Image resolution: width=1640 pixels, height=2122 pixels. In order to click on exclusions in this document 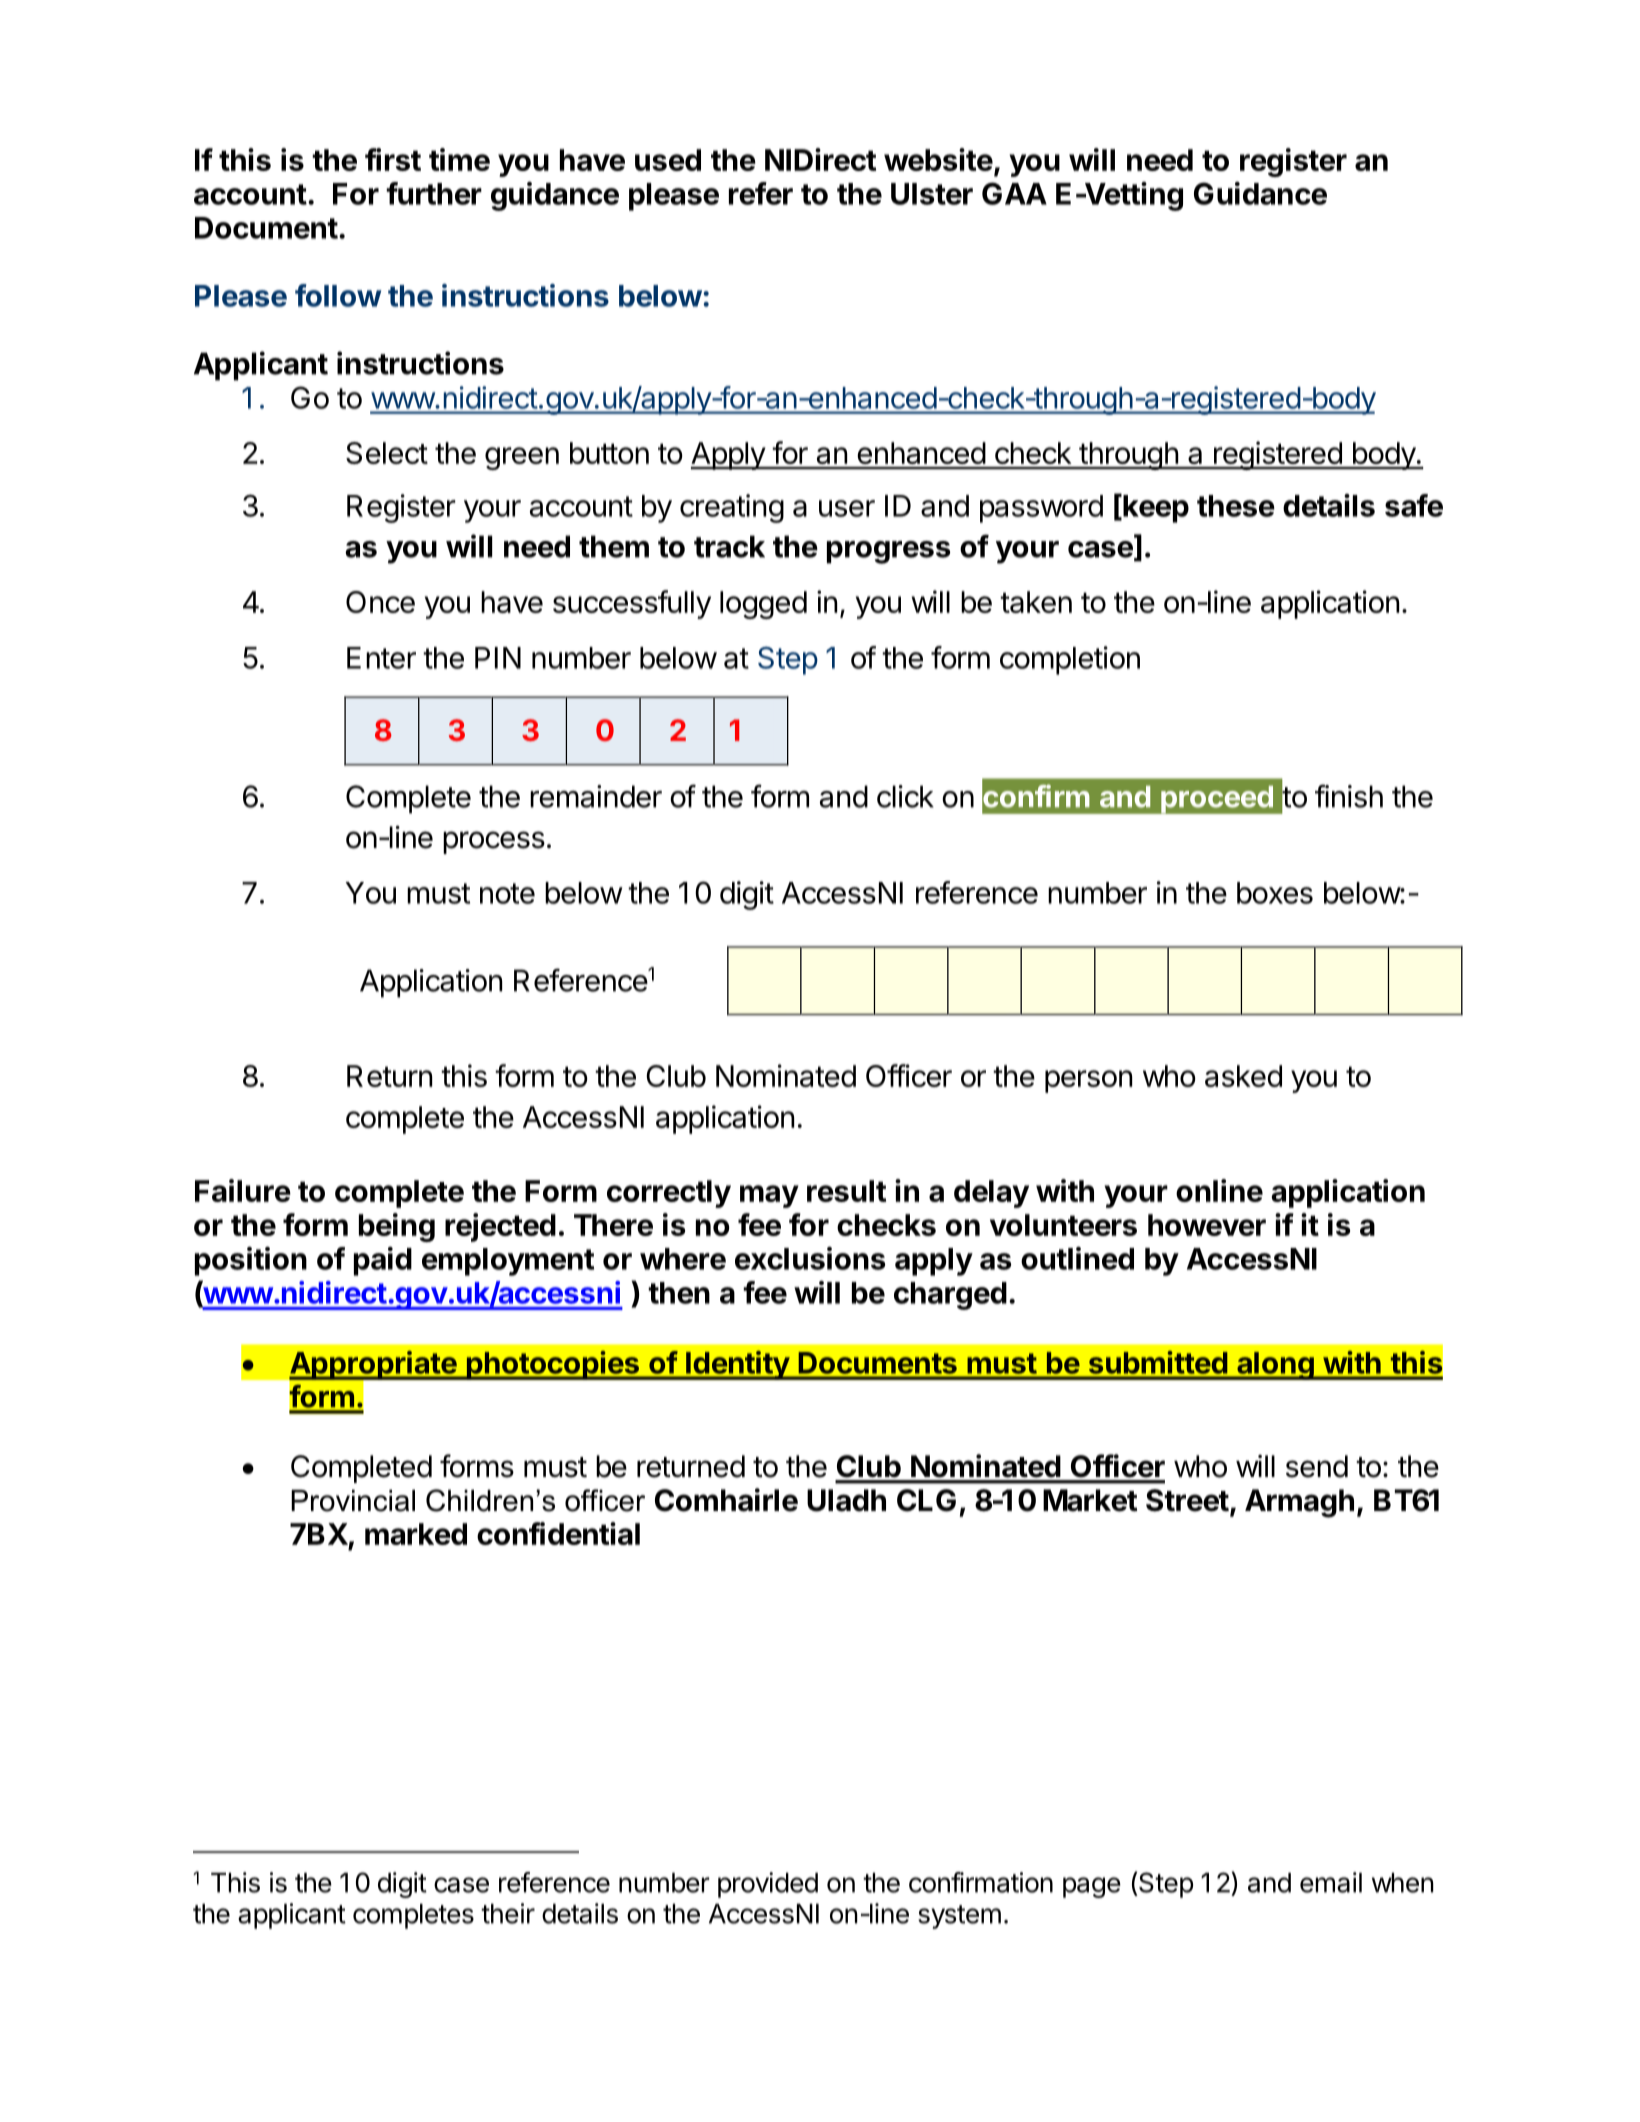, I will do `click(810, 1258)`.
